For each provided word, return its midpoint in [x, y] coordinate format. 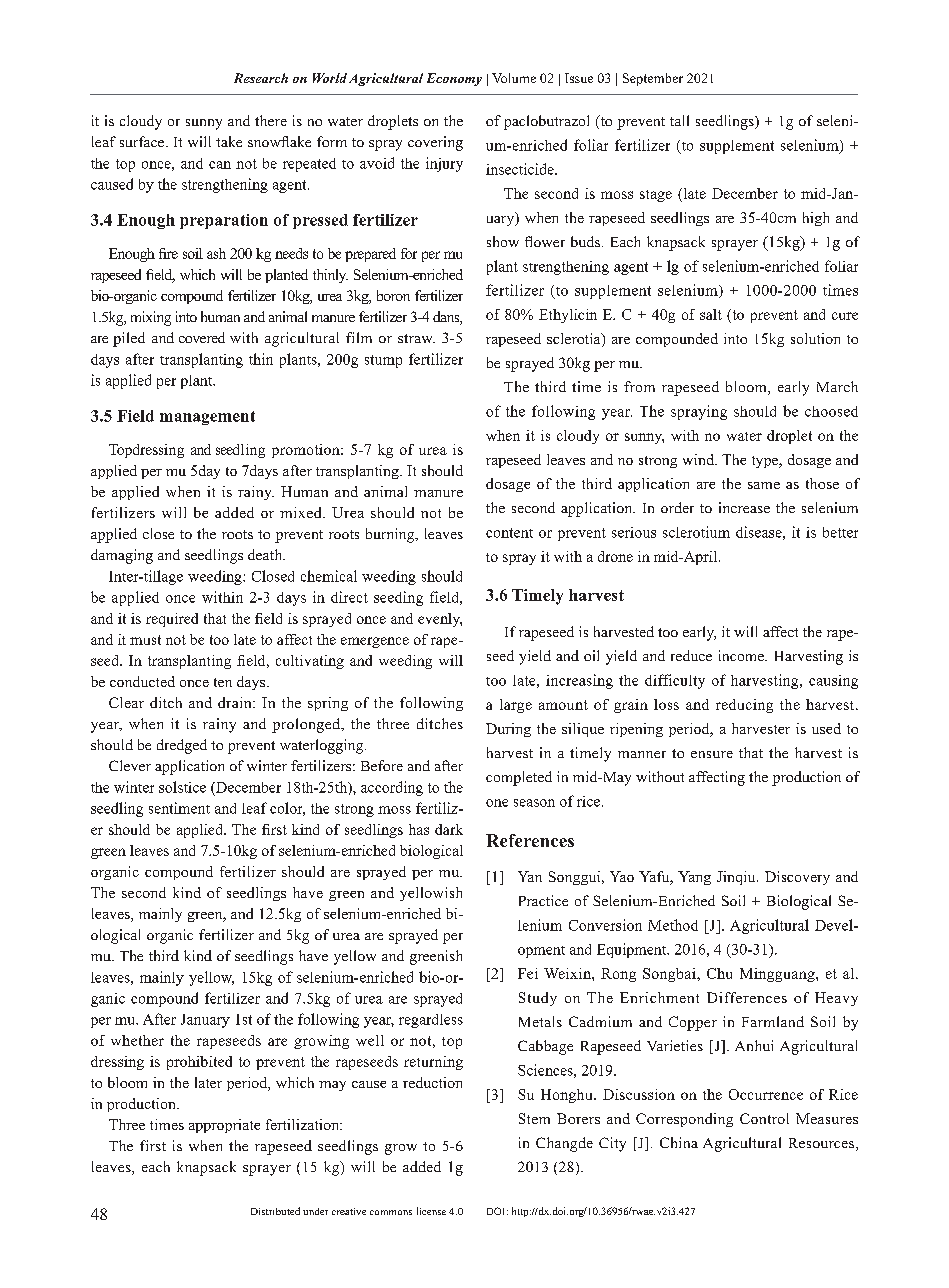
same [764, 485]
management [207, 418]
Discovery [797, 878]
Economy [454, 79]
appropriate [224, 1126]
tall [679, 120]
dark [449, 829]
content [509, 533]
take [229, 141]
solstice [182, 787]
